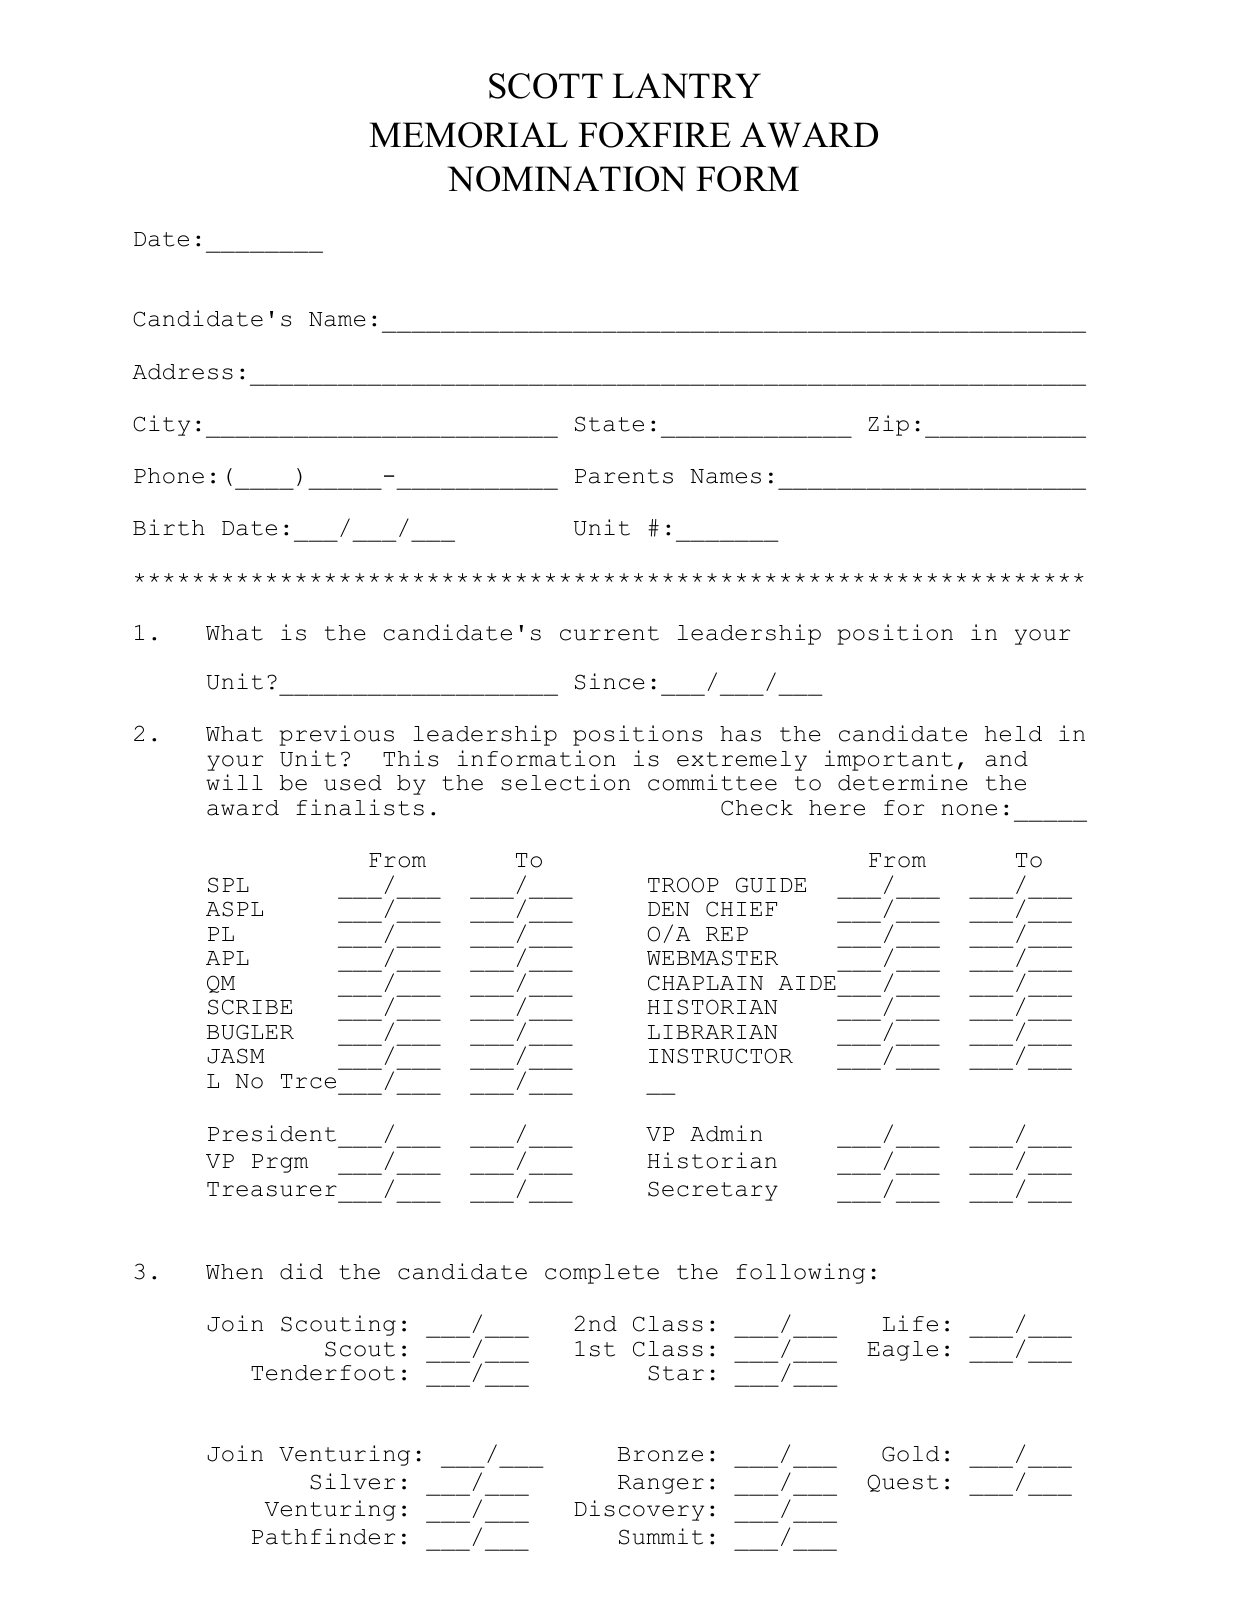 This document has width=1250, height=1618. What do you see at coordinates (565, 782) in the document?
I see `selection` at bounding box center [565, 782].
